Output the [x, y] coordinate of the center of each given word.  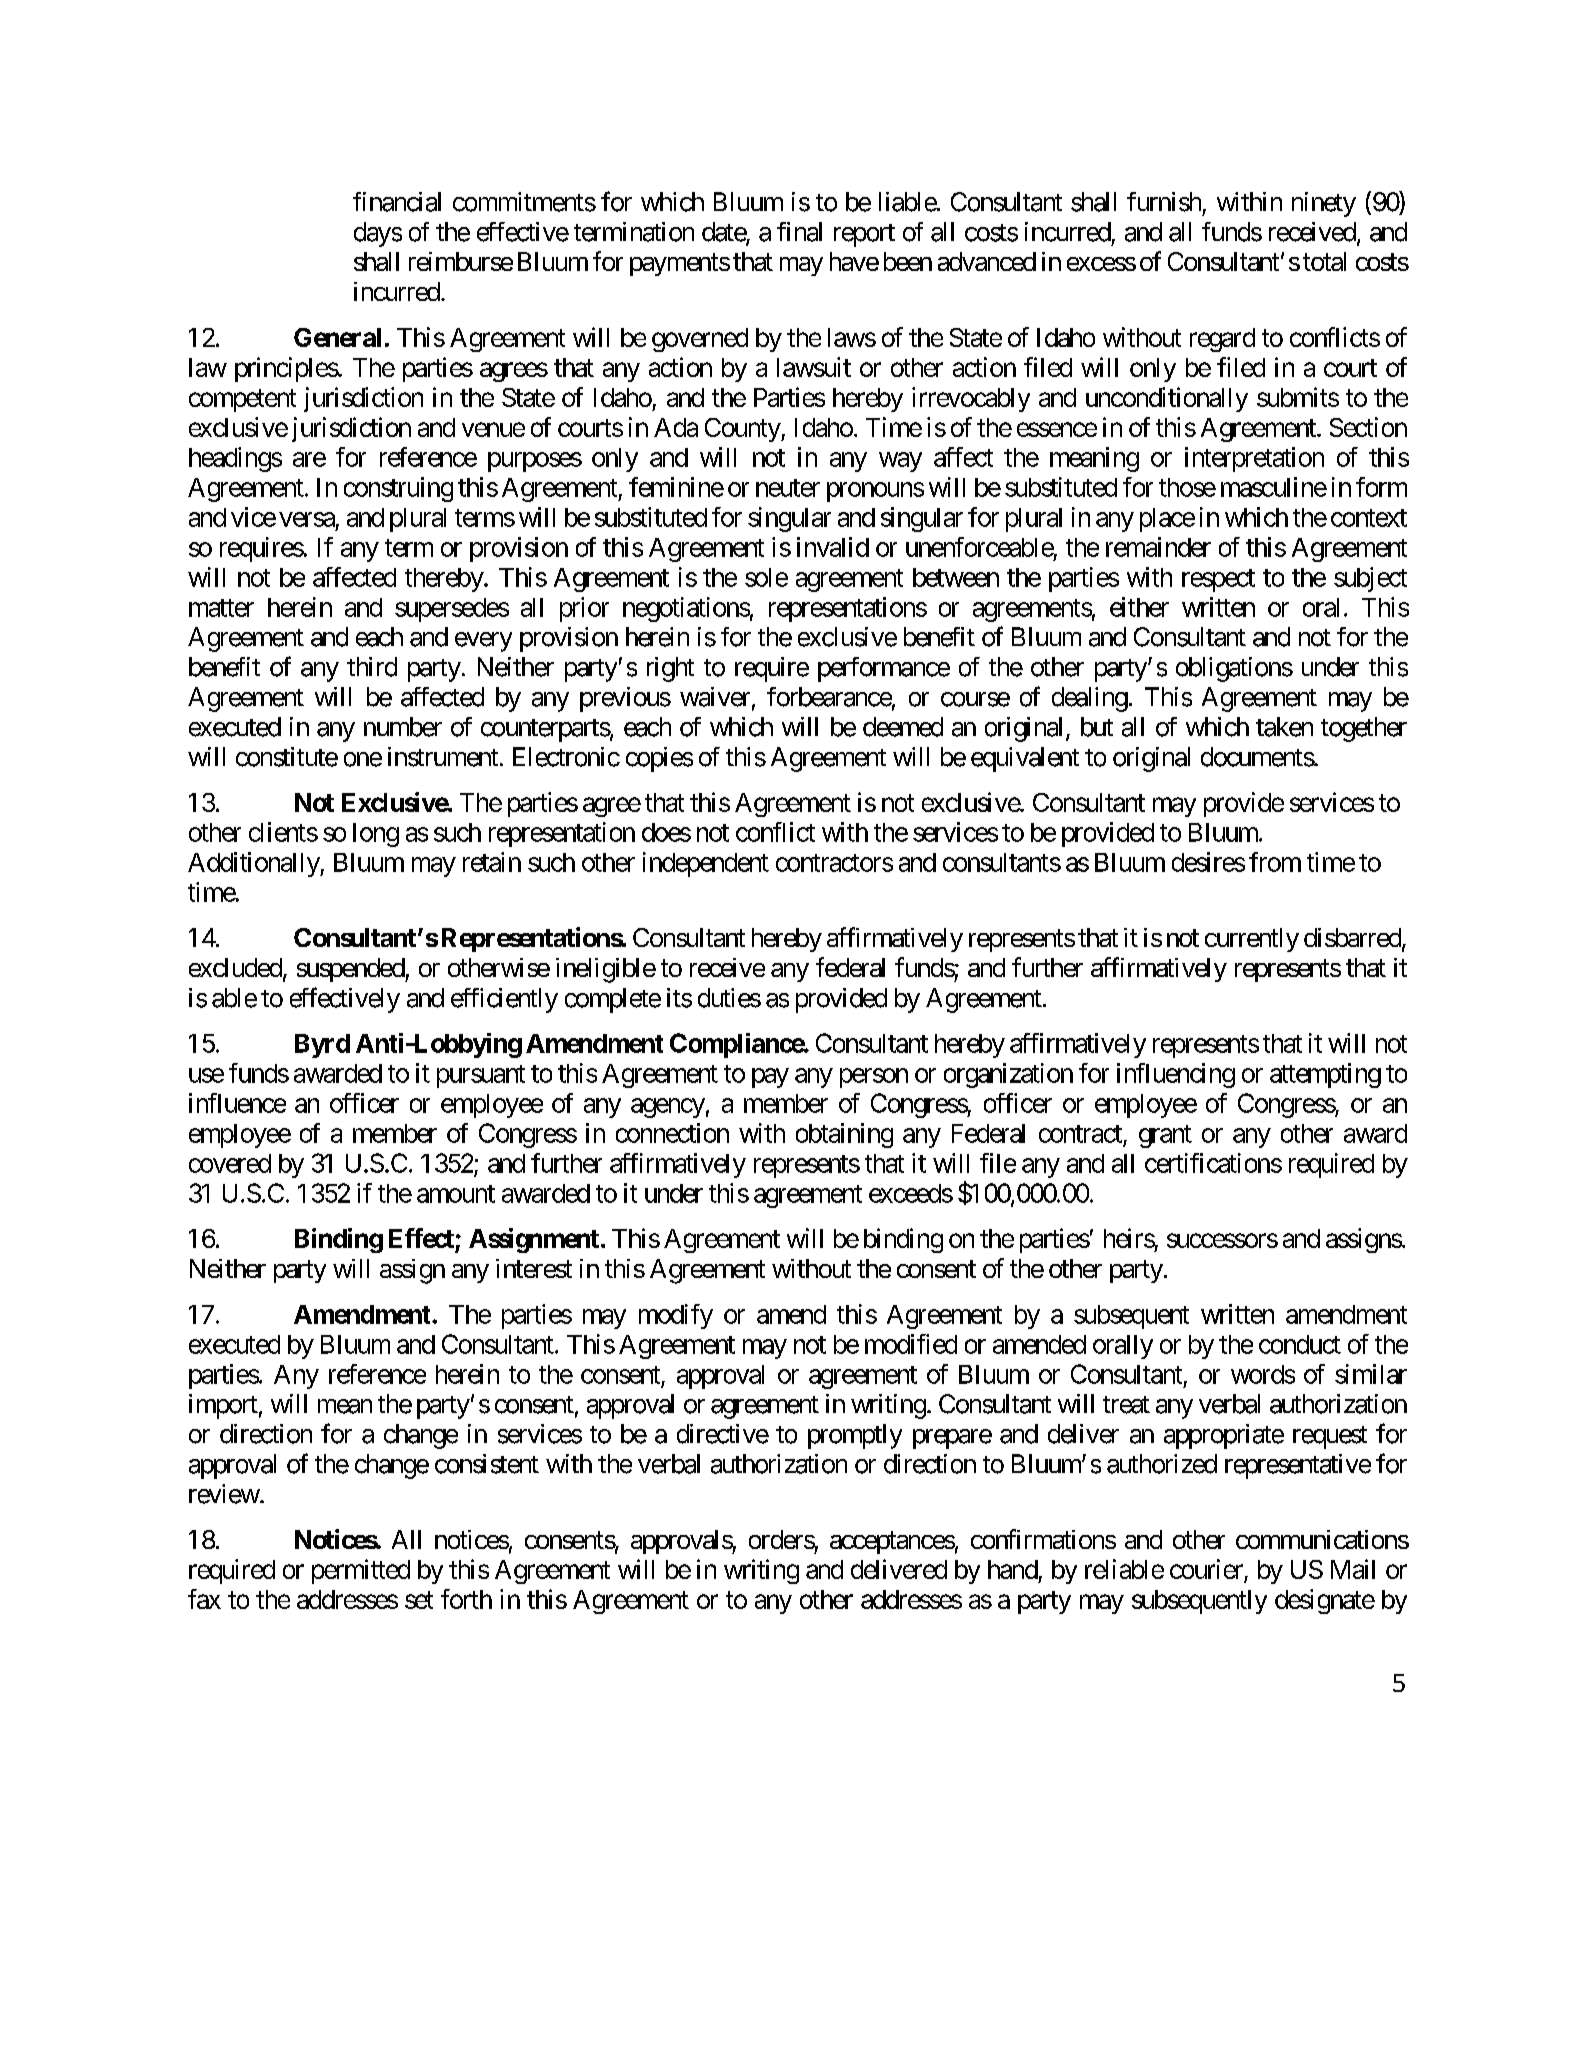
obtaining [844, 1135]
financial [397, 202]
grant [1165, 1136]
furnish [1164, 202]
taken [1284, 727]
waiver [715, 697]
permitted [361, 1571]
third [372, 667]
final [799, 232]
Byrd [322, 1046]
